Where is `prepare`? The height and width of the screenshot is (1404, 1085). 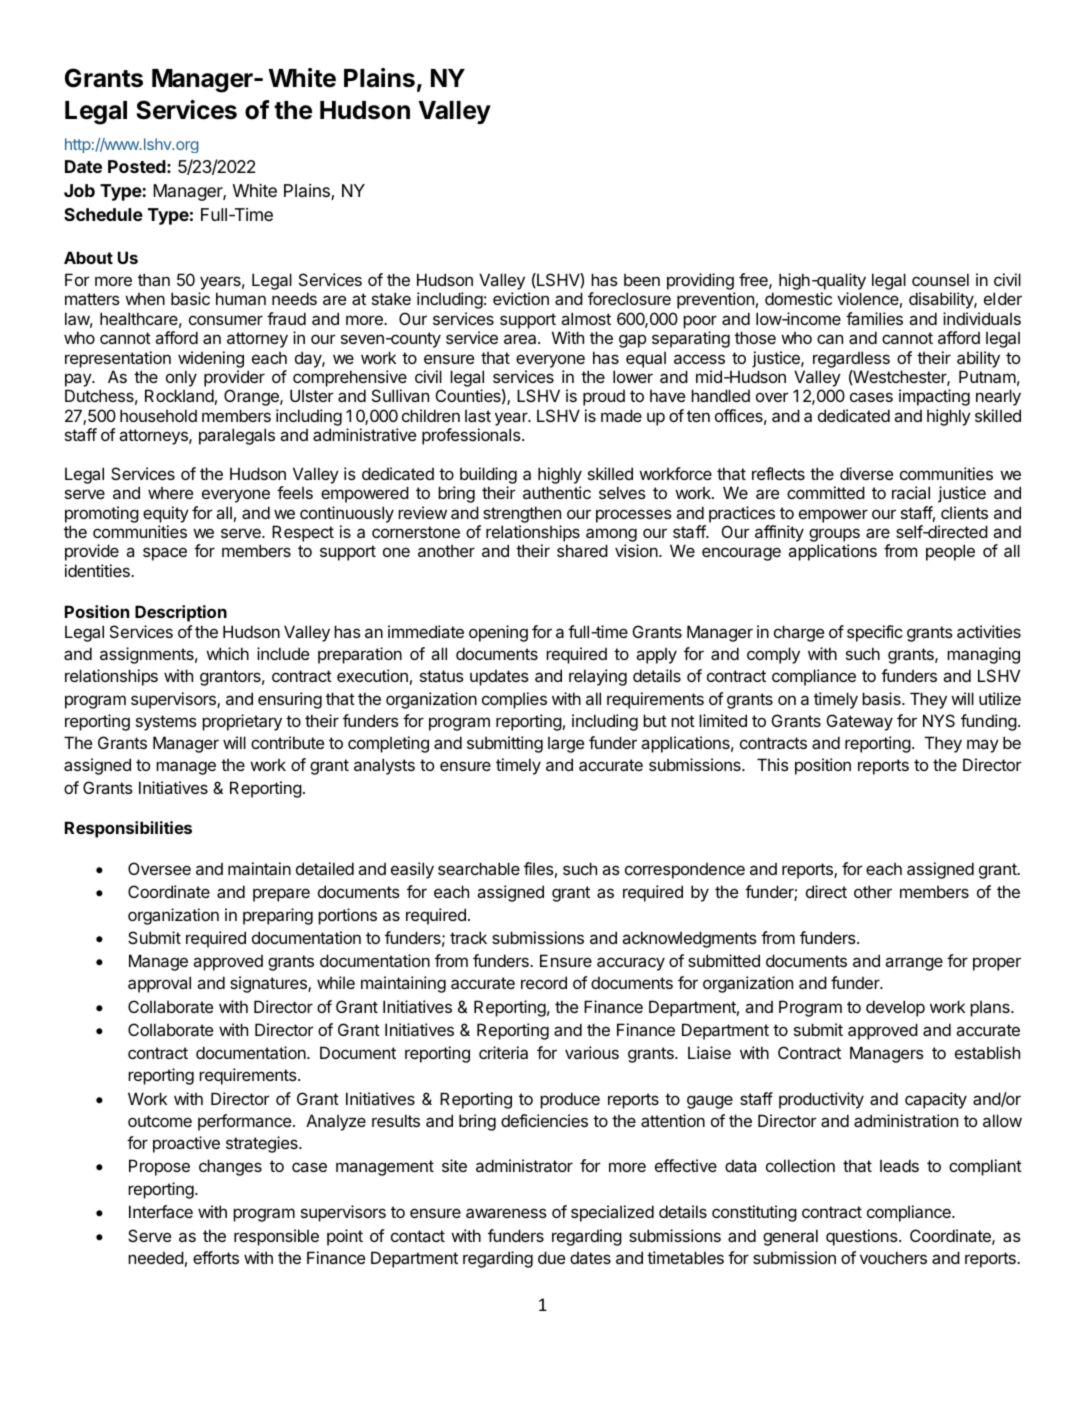
prepare is located at coordinates (281, 895).
